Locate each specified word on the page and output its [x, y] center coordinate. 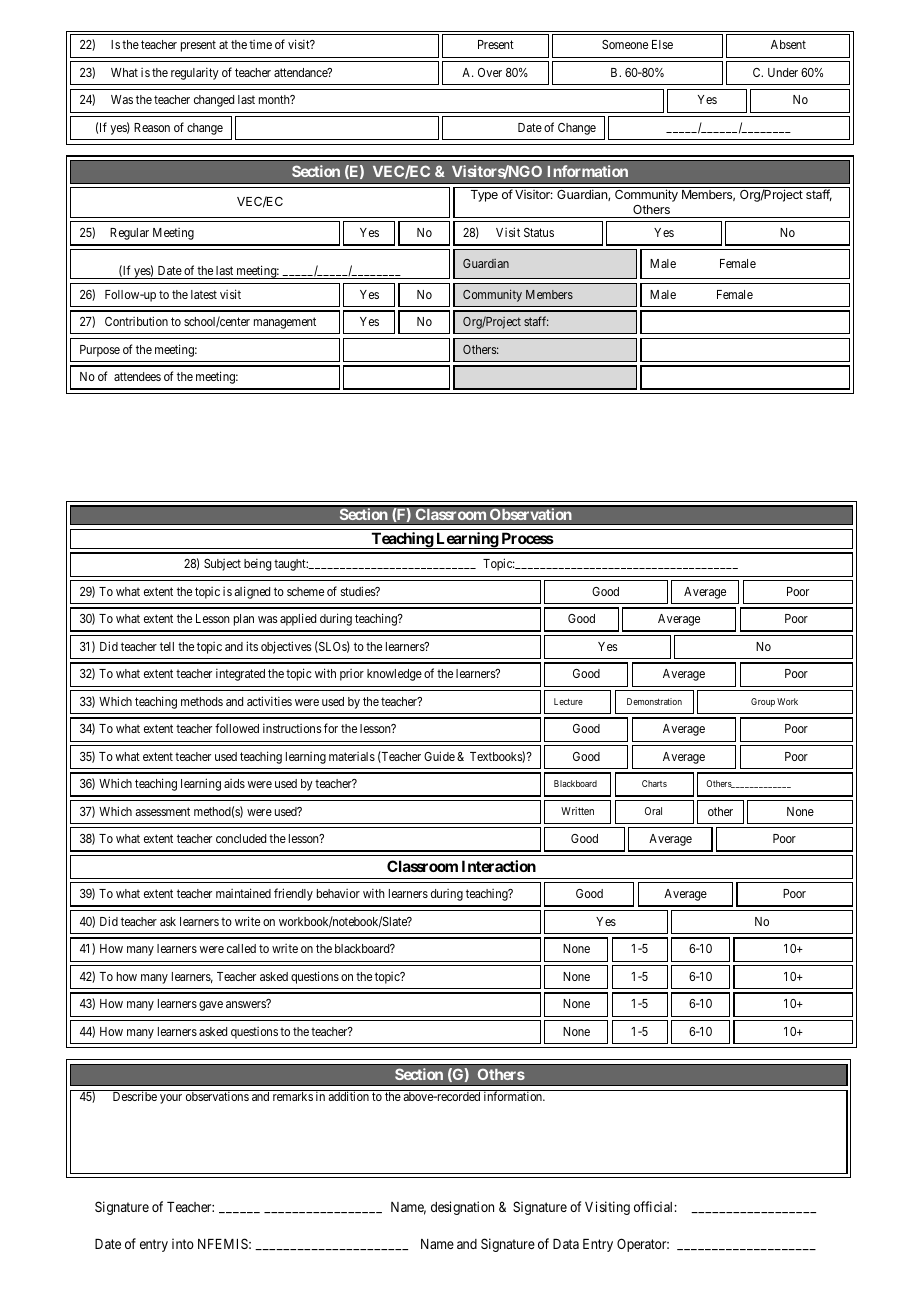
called [241, 948]
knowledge [394, 675]
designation [462, 1208]
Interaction [499, 866]
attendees [137, 376]
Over [490, 72]
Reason [152, 127]
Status [539, 232]
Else [662, 44]
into [183, 1243]
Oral [653, 811]
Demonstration [654, 701]
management [285, 323]
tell [167, 646]
